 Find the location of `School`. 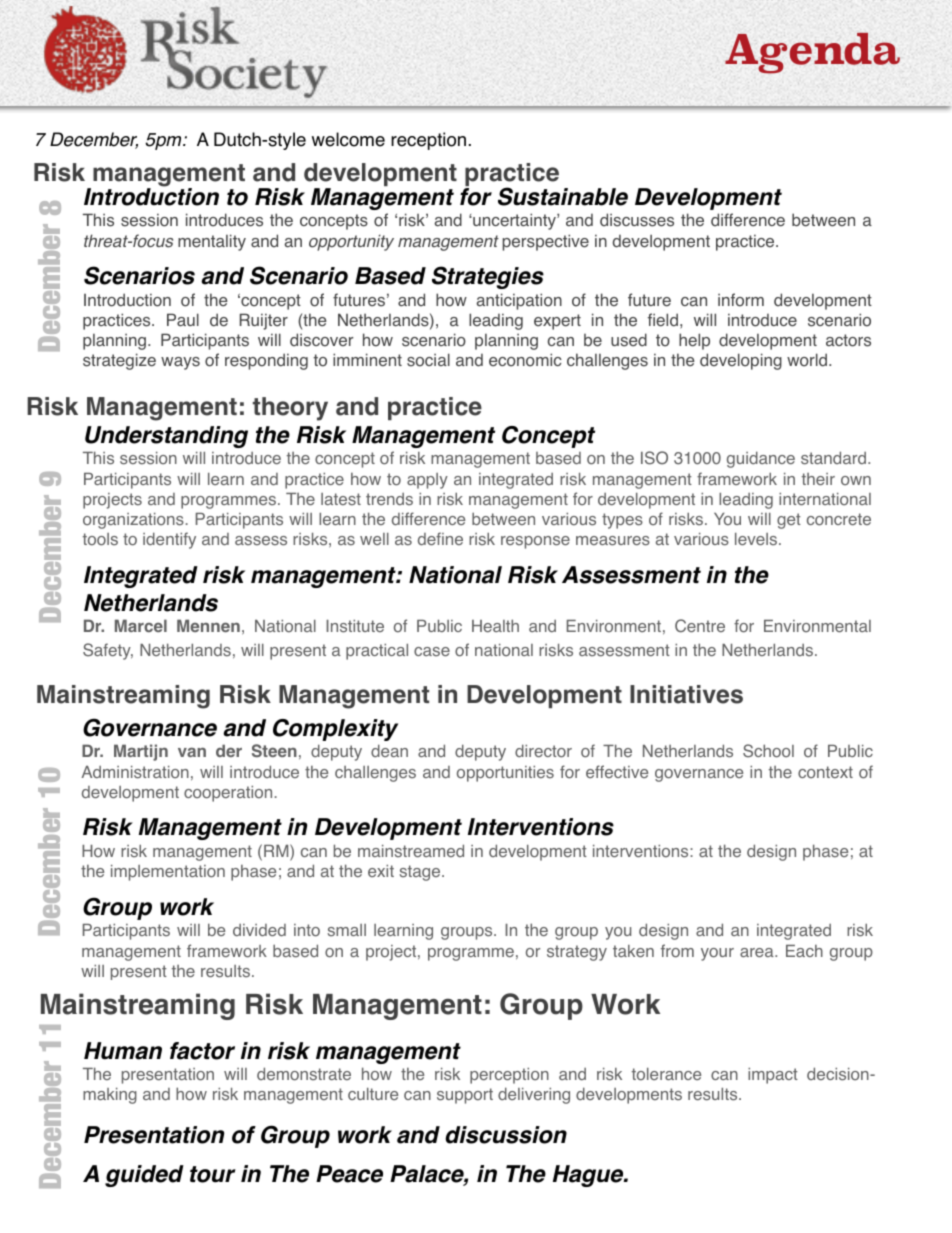

School is located at coordinates (768, 751).
